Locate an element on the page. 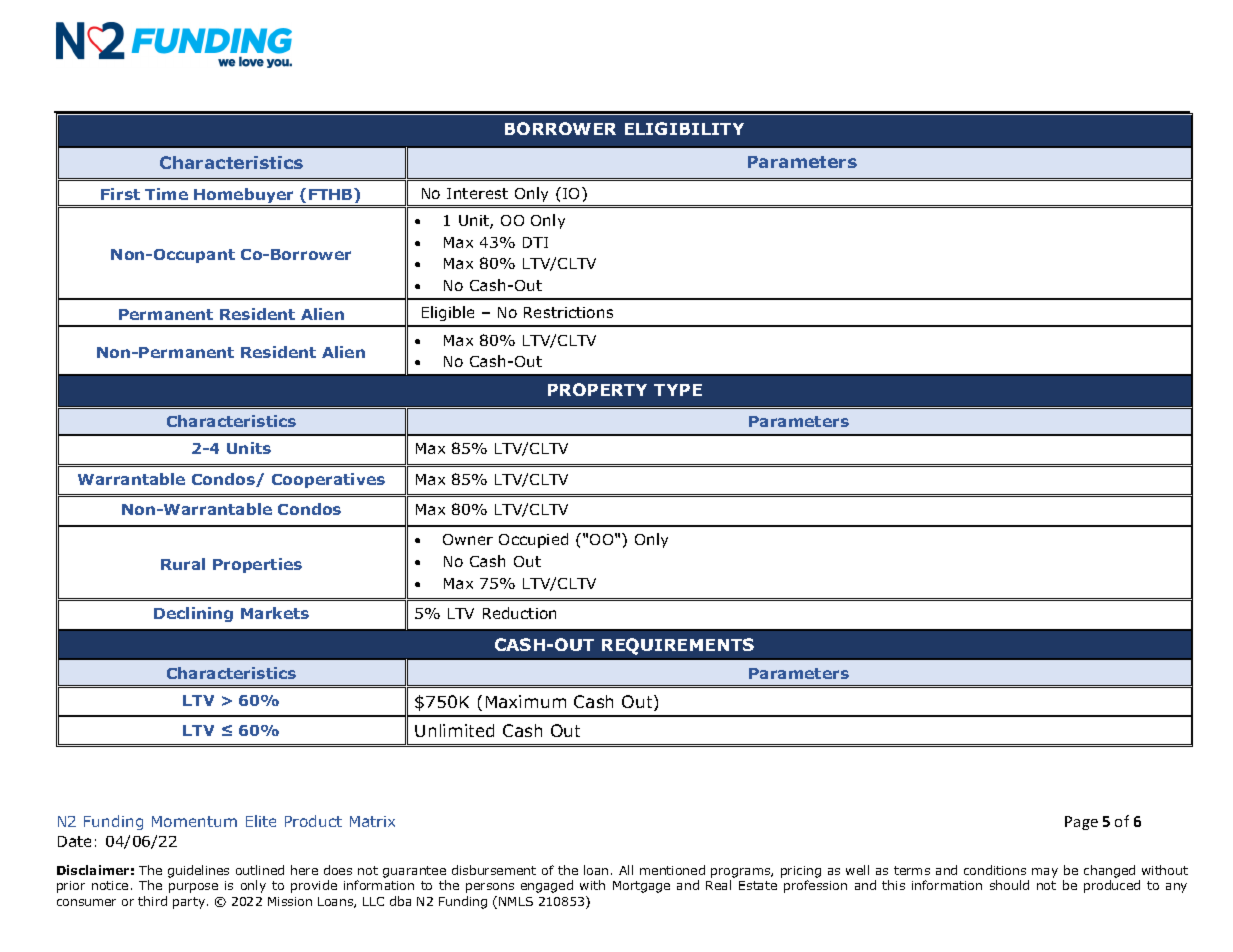 This image has height=952, width=1233. Mortgage is located at coordinates (641, 887).
